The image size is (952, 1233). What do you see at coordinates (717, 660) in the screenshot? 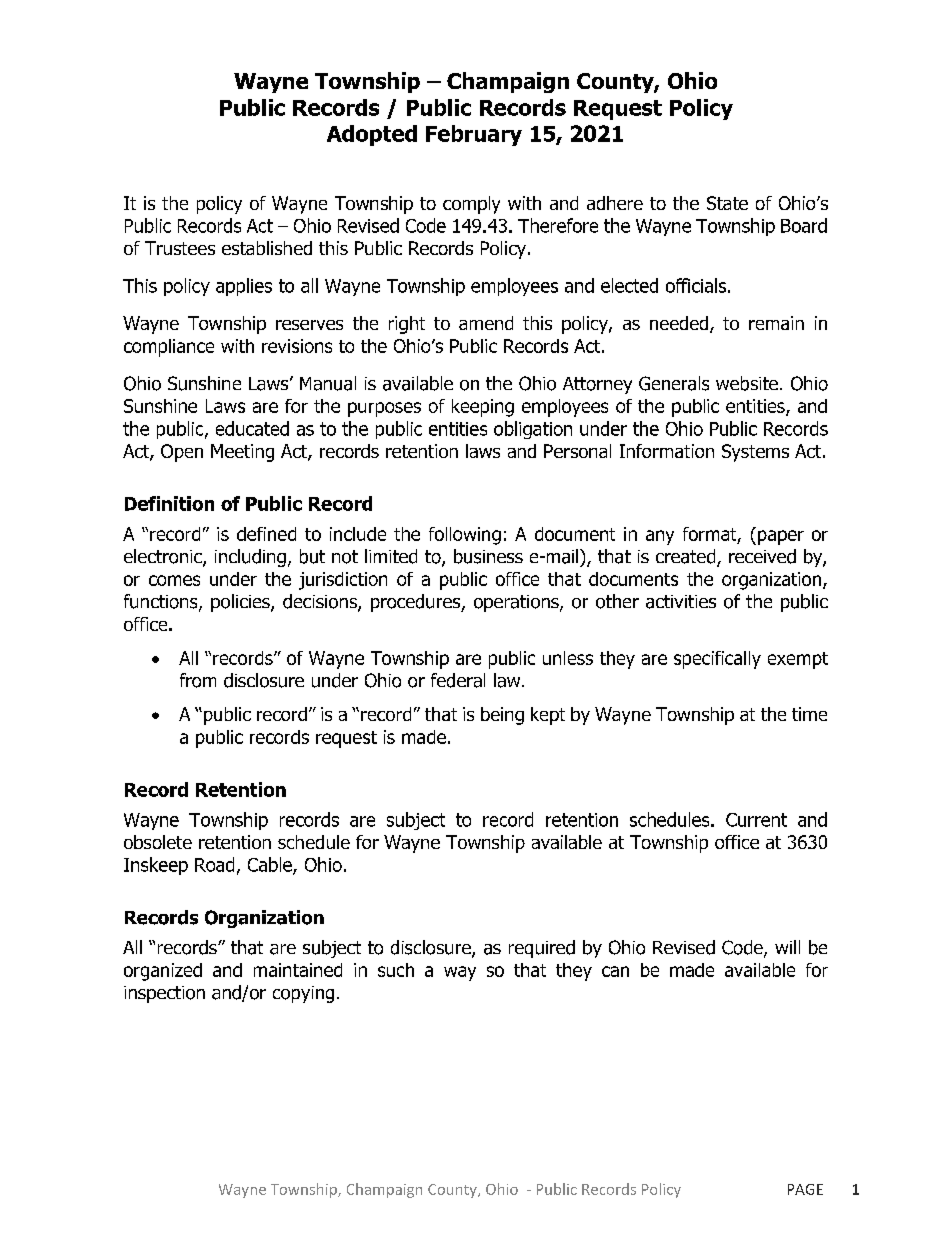
I see `specifically` at bounding box center [717, 660].
